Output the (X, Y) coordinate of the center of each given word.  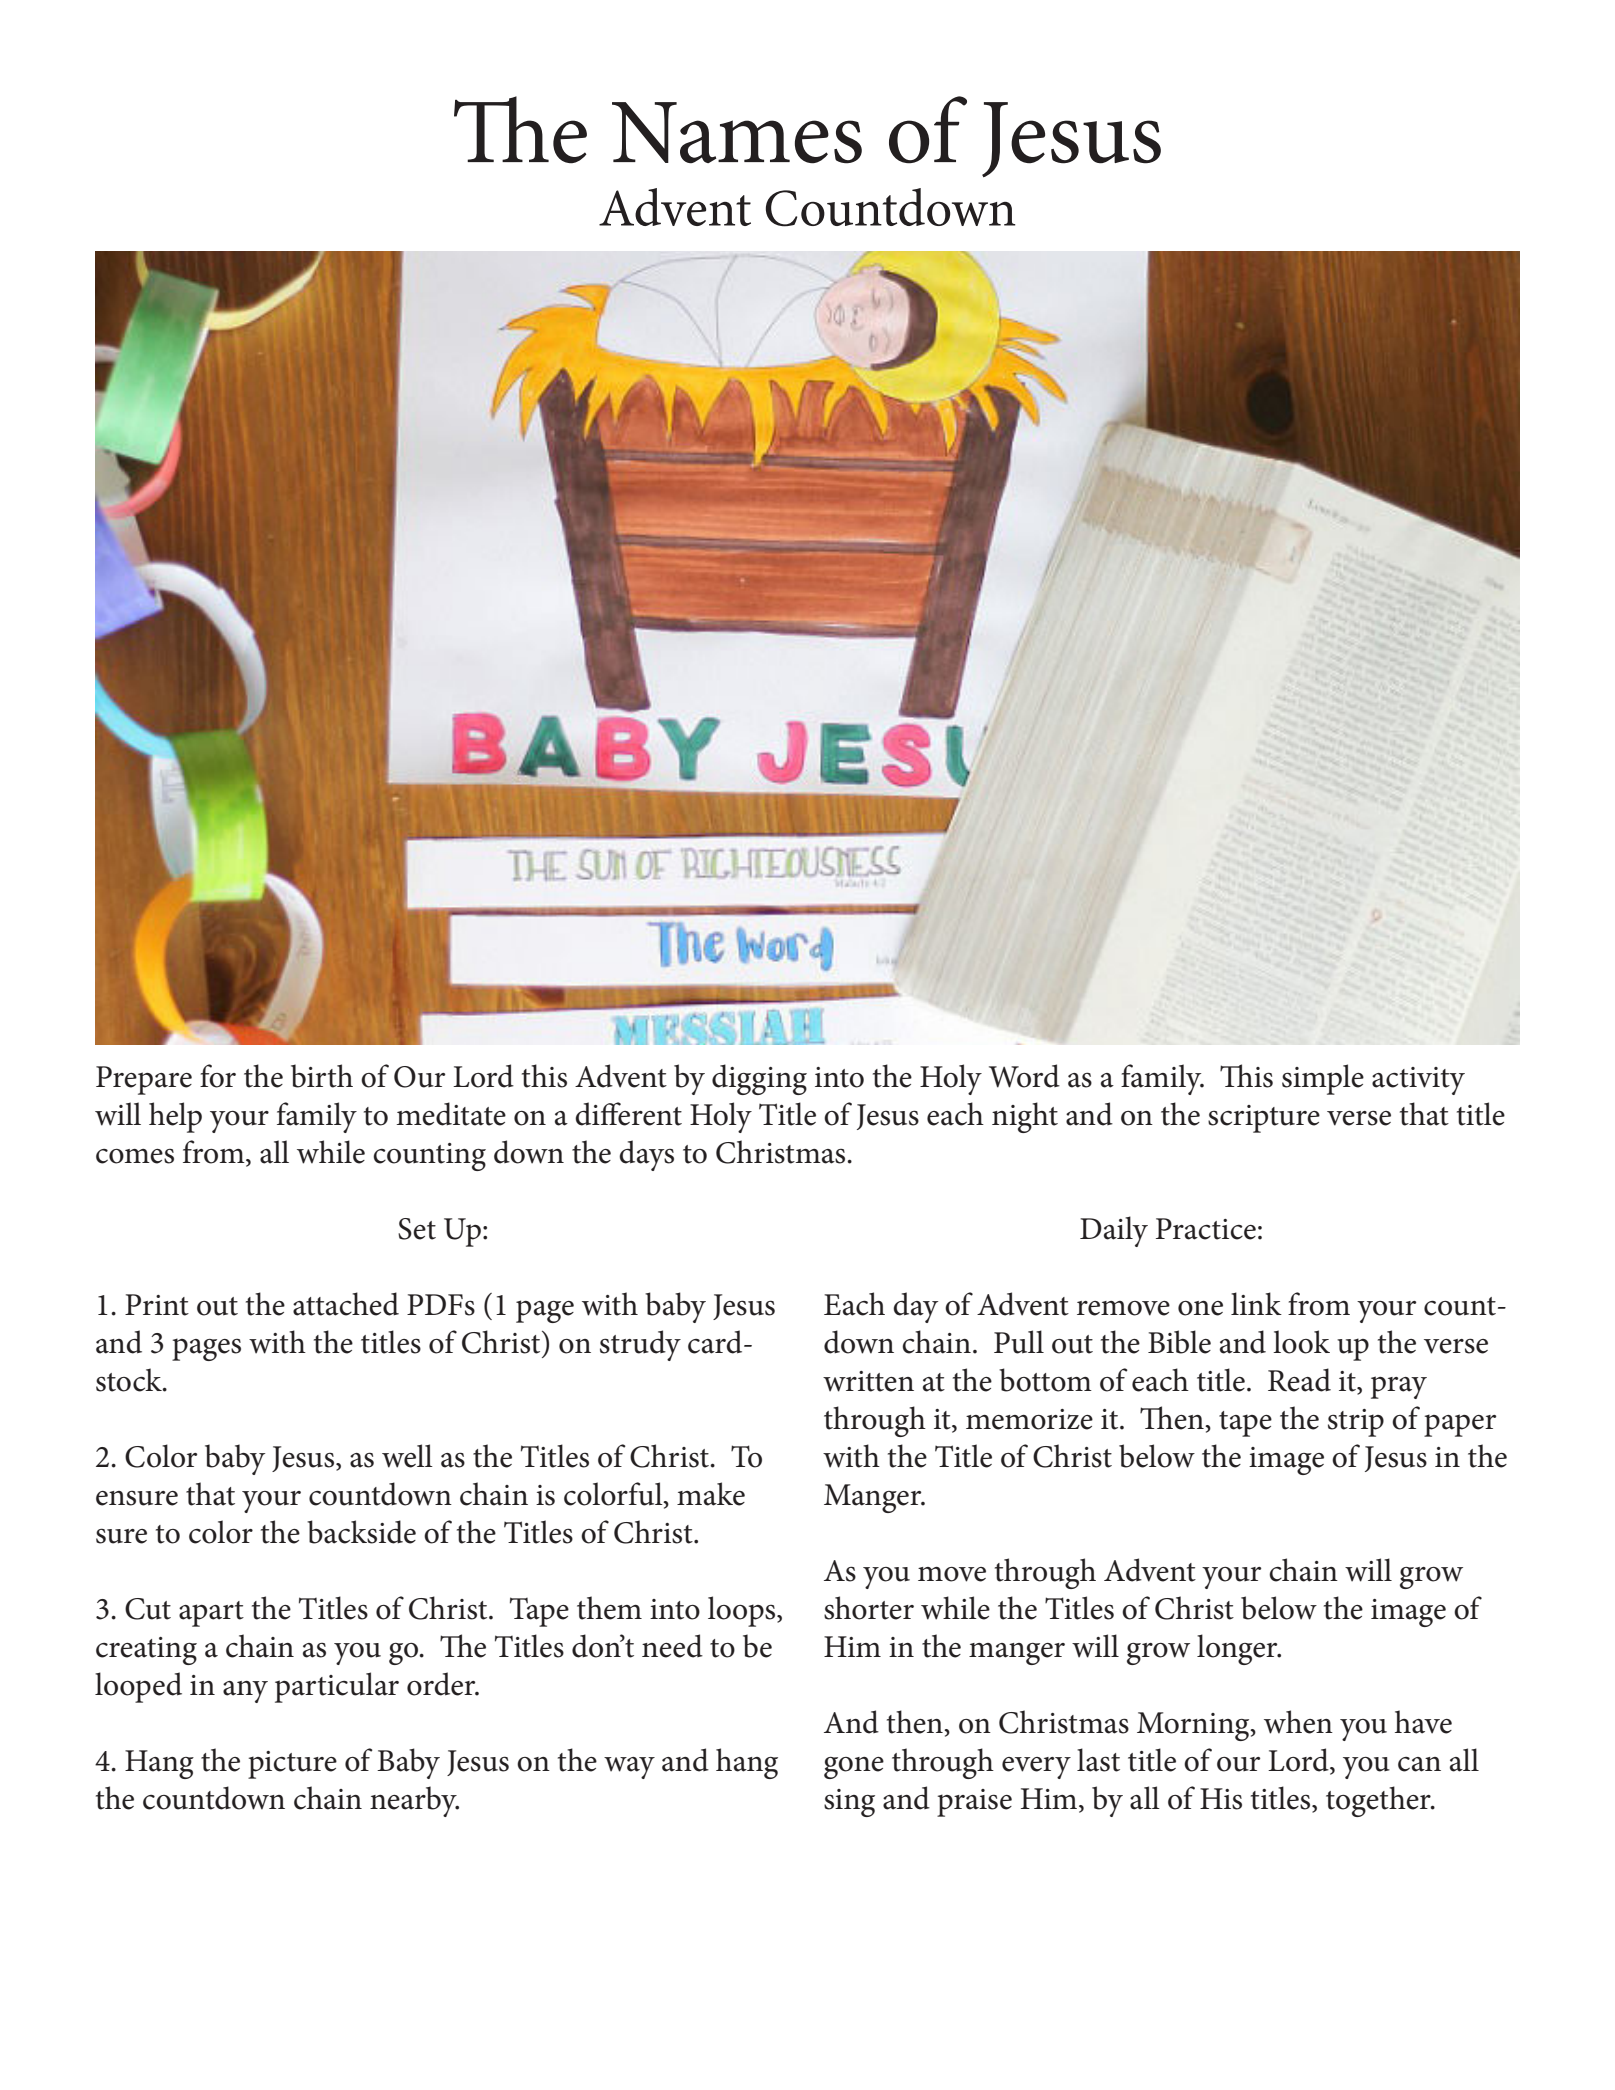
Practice (1206, 1229)
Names (737, 133)
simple (1323, 1079)
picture (292, 1765)
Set (417, 1229)
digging (759, 1079)
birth (322, 1076)
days (646, 1155)
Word (1024, 1076)
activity (1418, 1081)
